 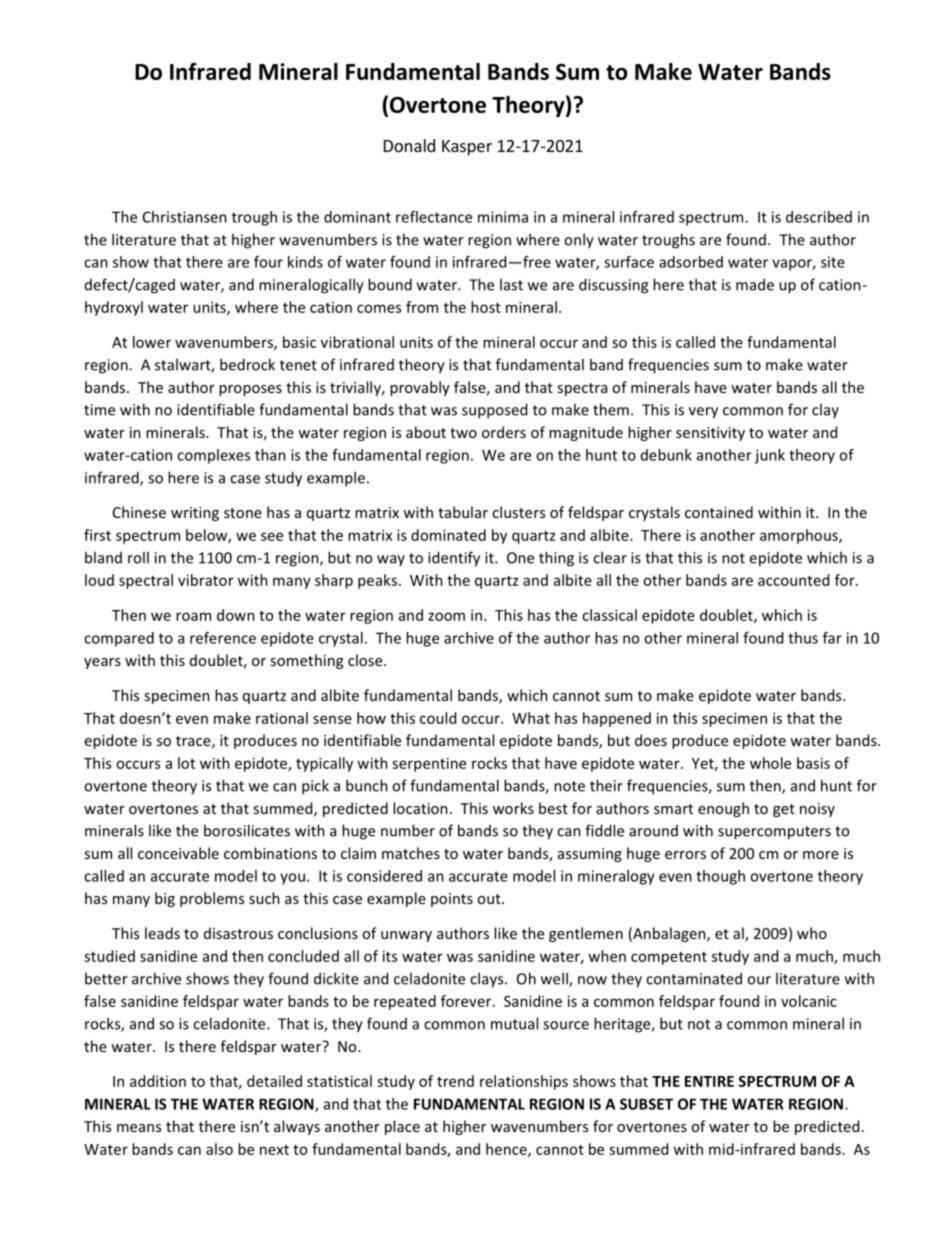 I want to click on Christiansen, so click(x=185, y=217).
